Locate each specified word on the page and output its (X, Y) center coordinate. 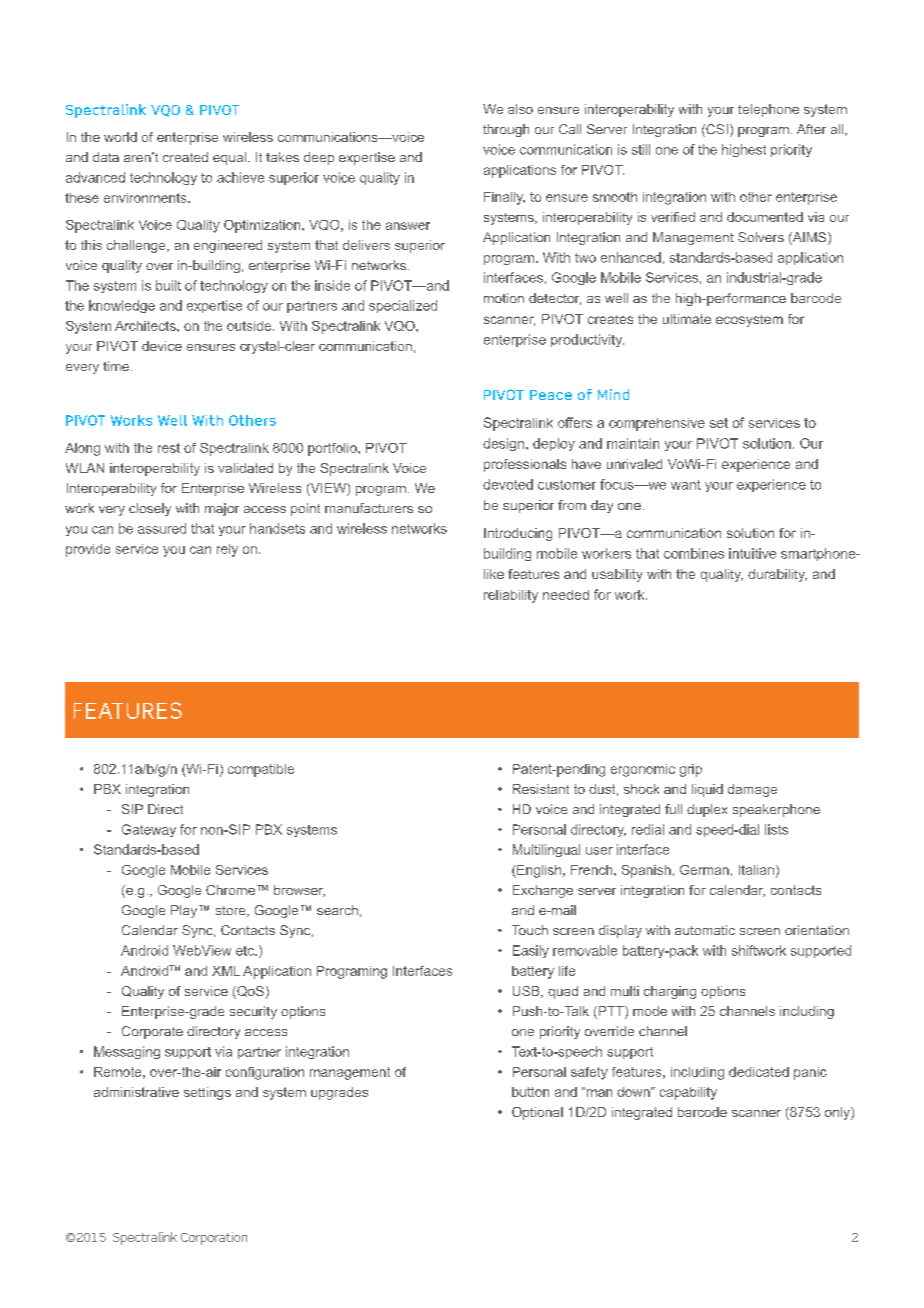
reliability (511, 596)
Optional (537, 1113)
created (185, 157)
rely (227, 550)
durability (777, 575)
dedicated (759, 1072)
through (506, 130)
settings (207, 1093)
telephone (768, 110)
